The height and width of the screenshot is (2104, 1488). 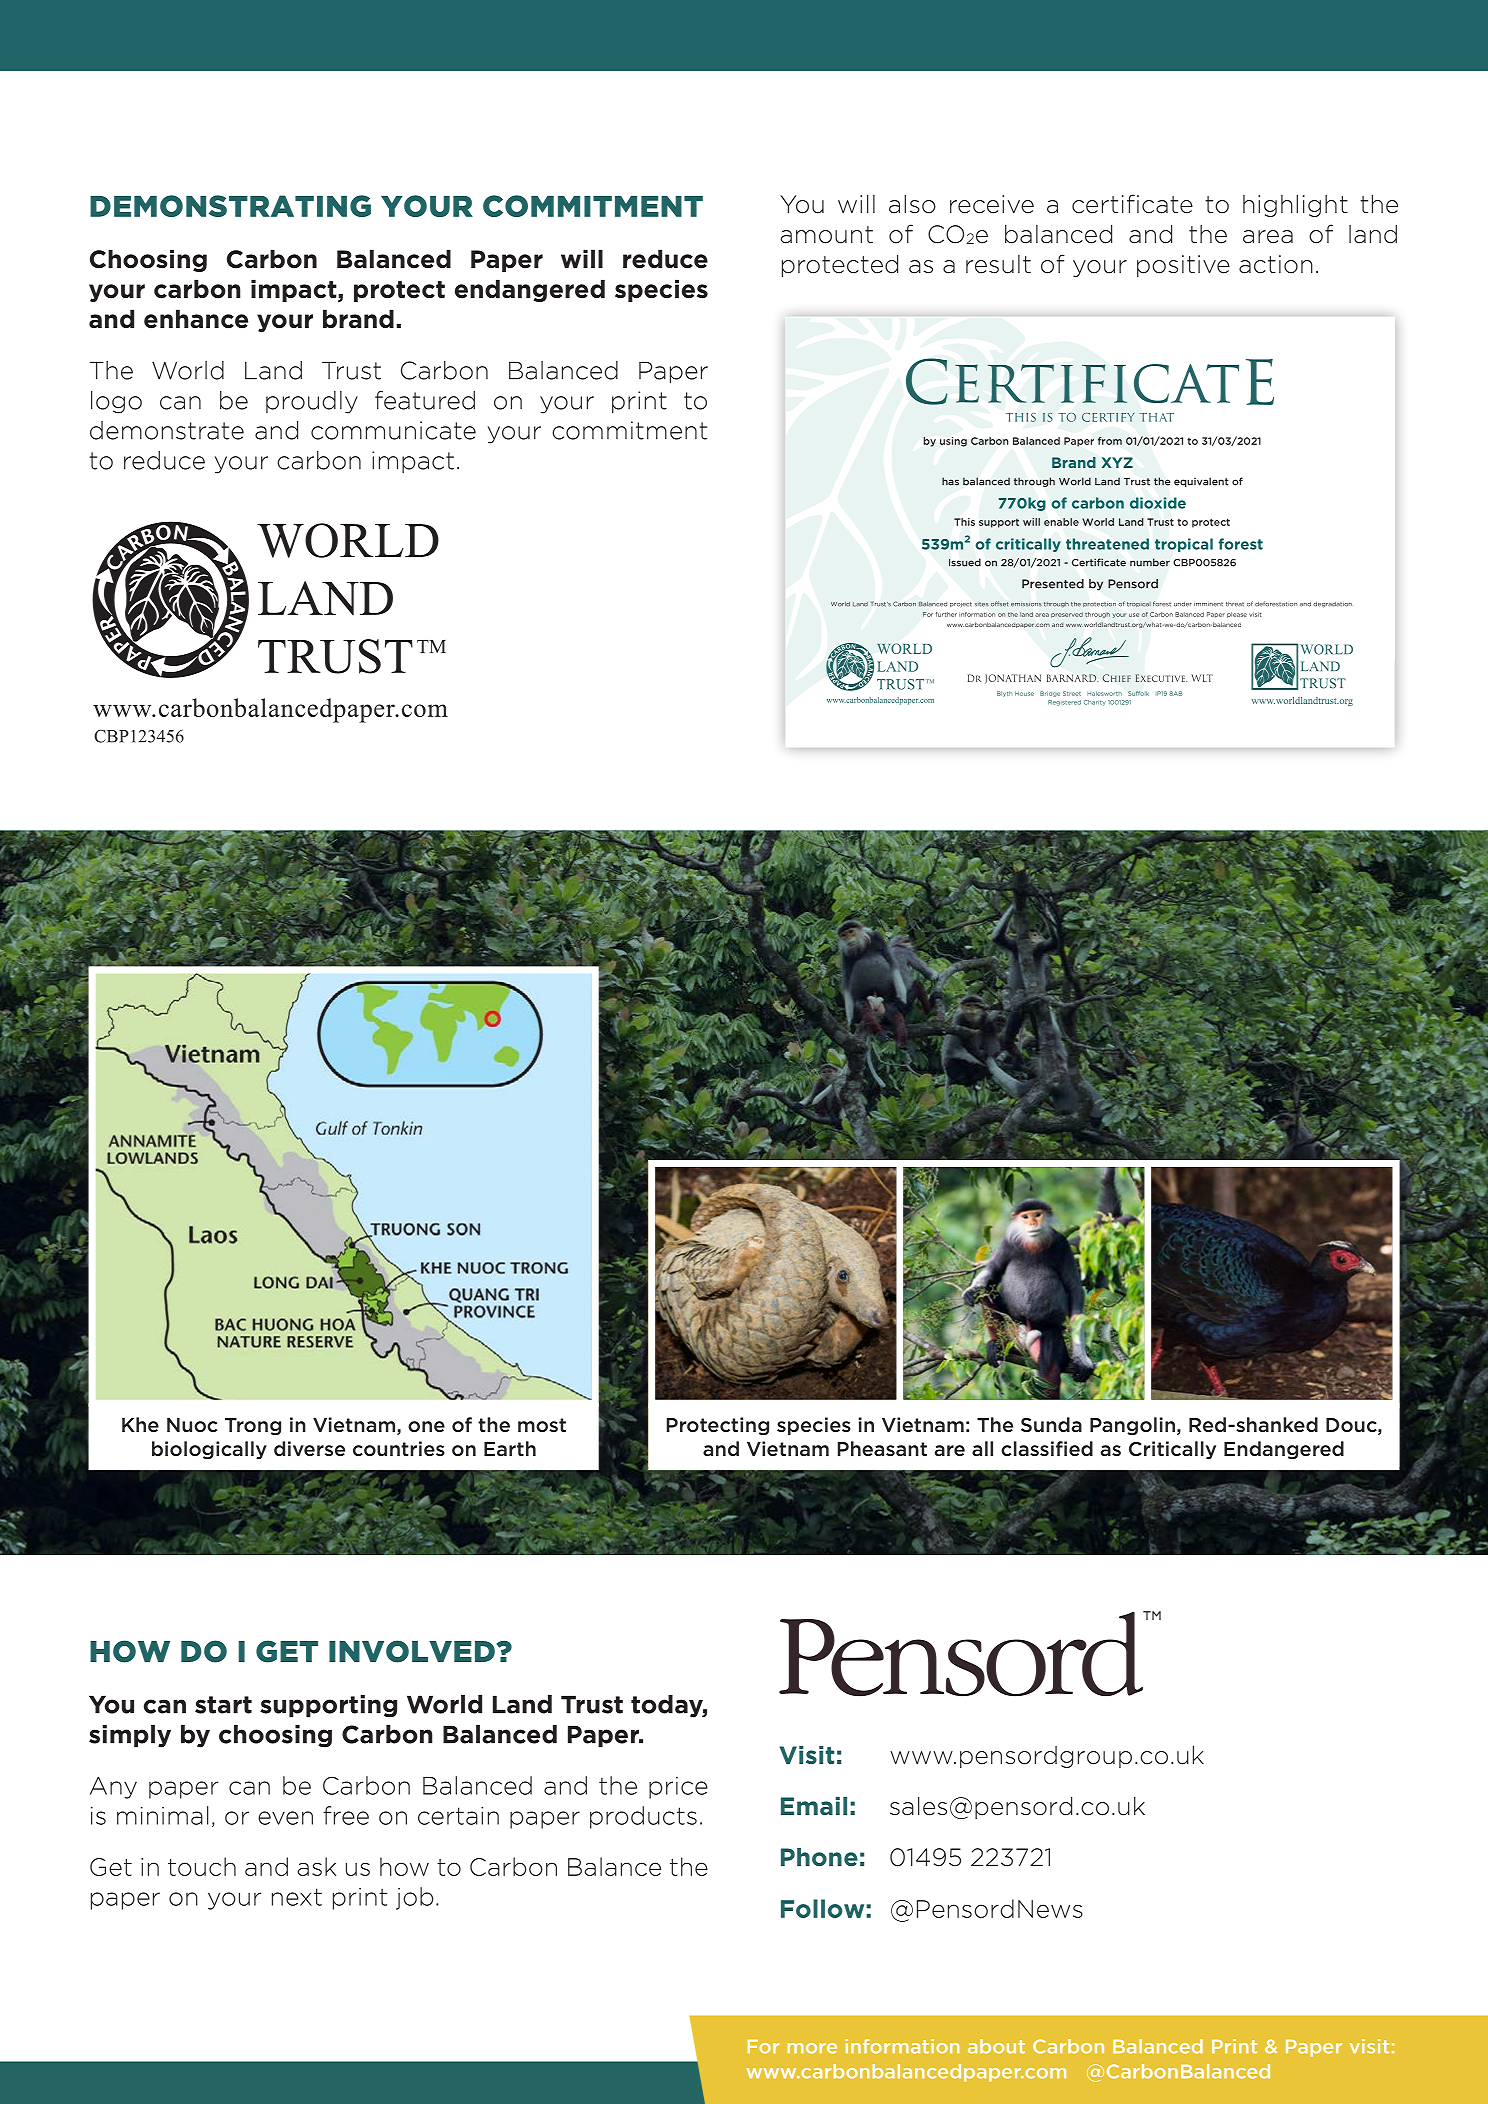 What do you see at coordinates (1183, 266) in the screenshot?
I see `positive` at bounding box center [1183, 266].
